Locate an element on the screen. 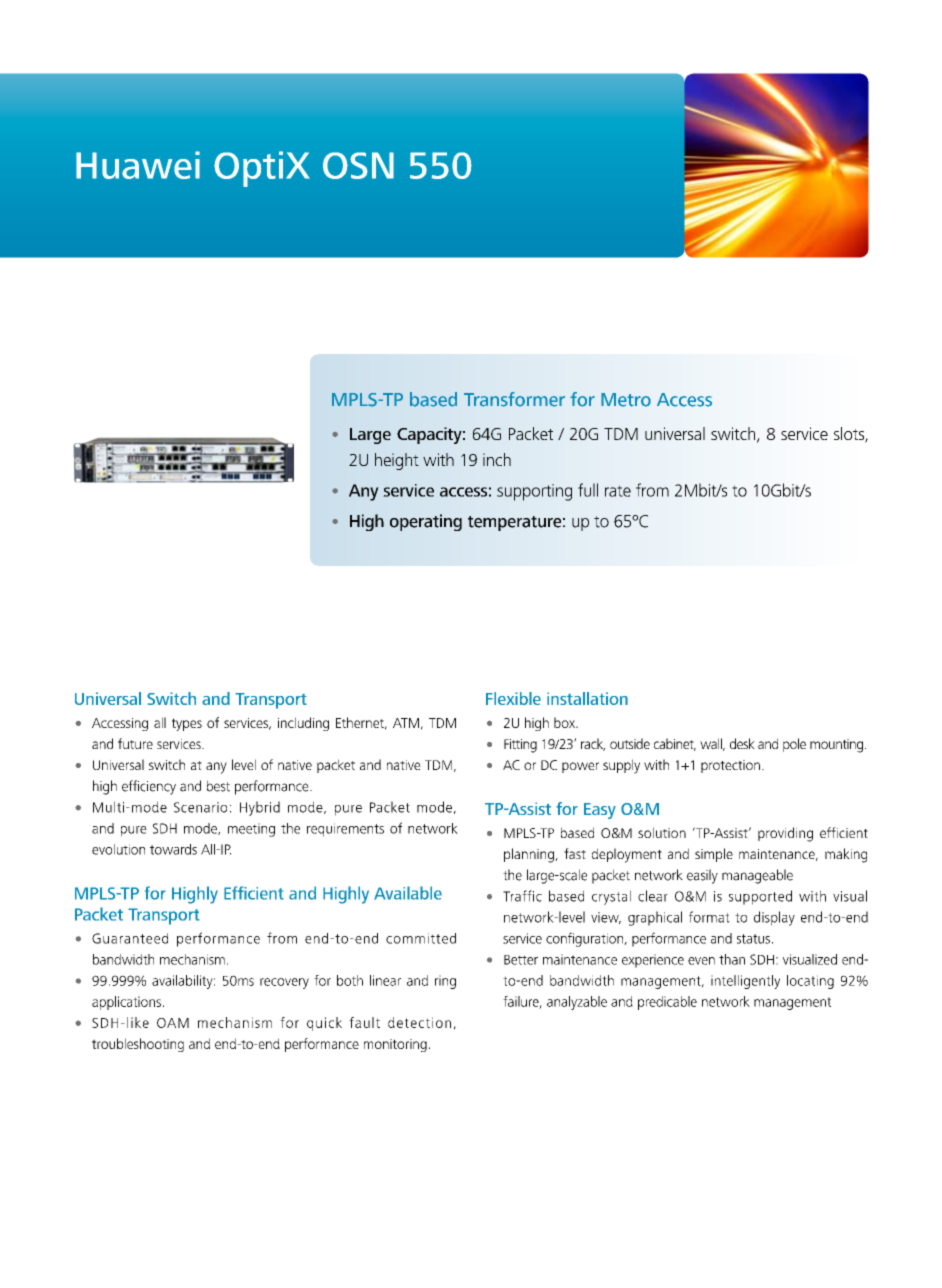  Scenario is located at coordinates (200, 807).
